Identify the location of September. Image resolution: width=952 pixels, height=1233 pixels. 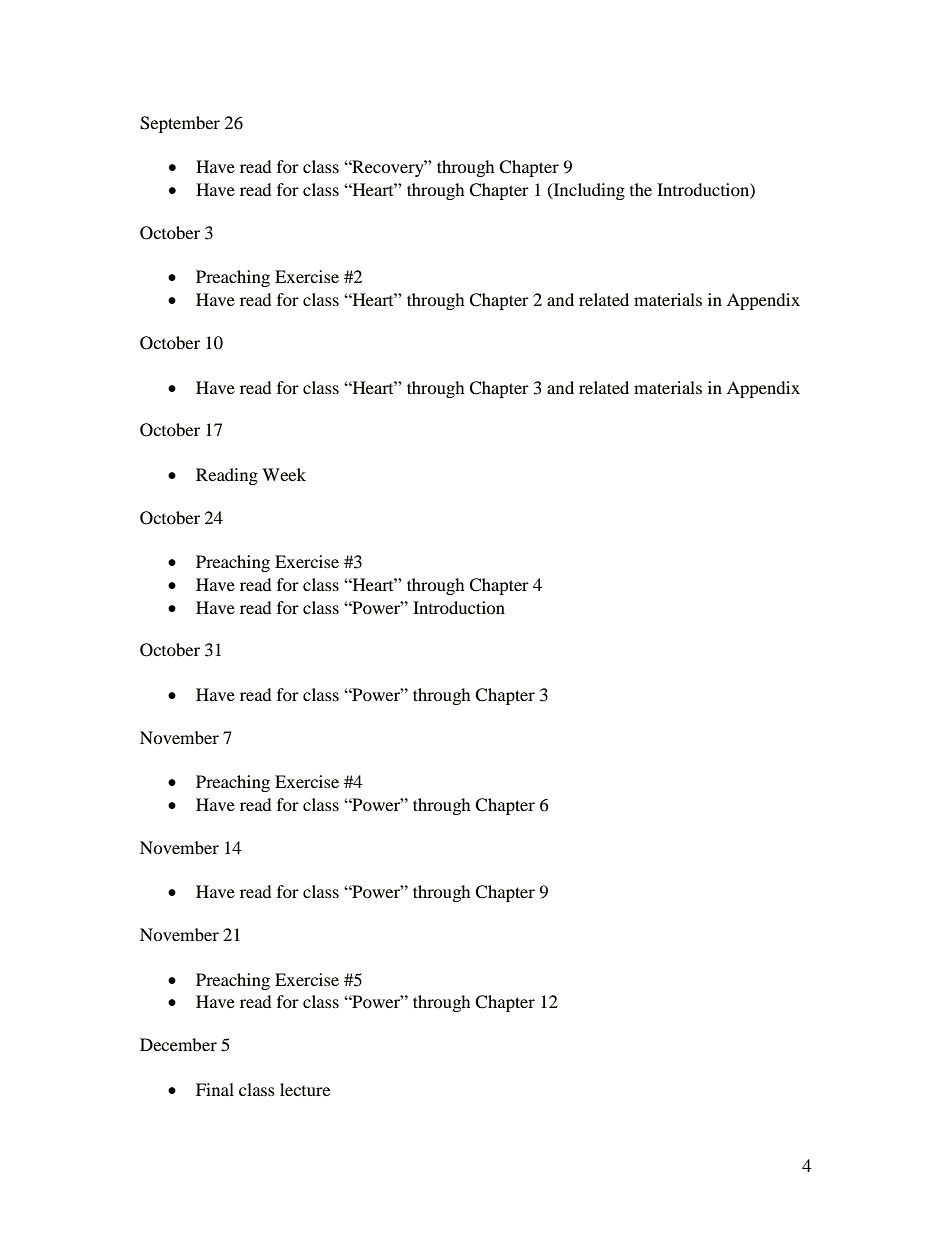
(180, 124).
